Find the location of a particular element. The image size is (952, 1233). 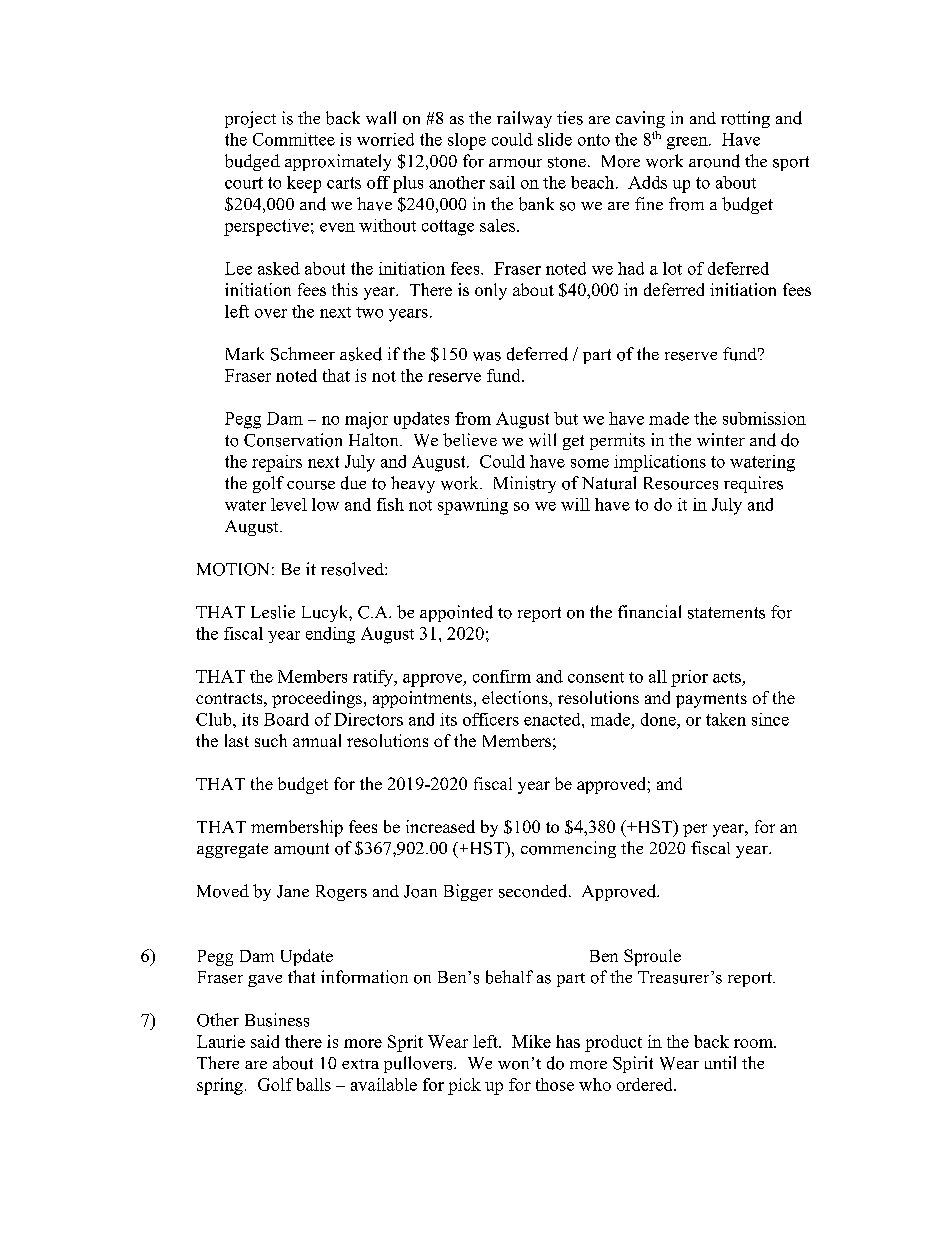

Leslie is located at coordinates (273, 612).
